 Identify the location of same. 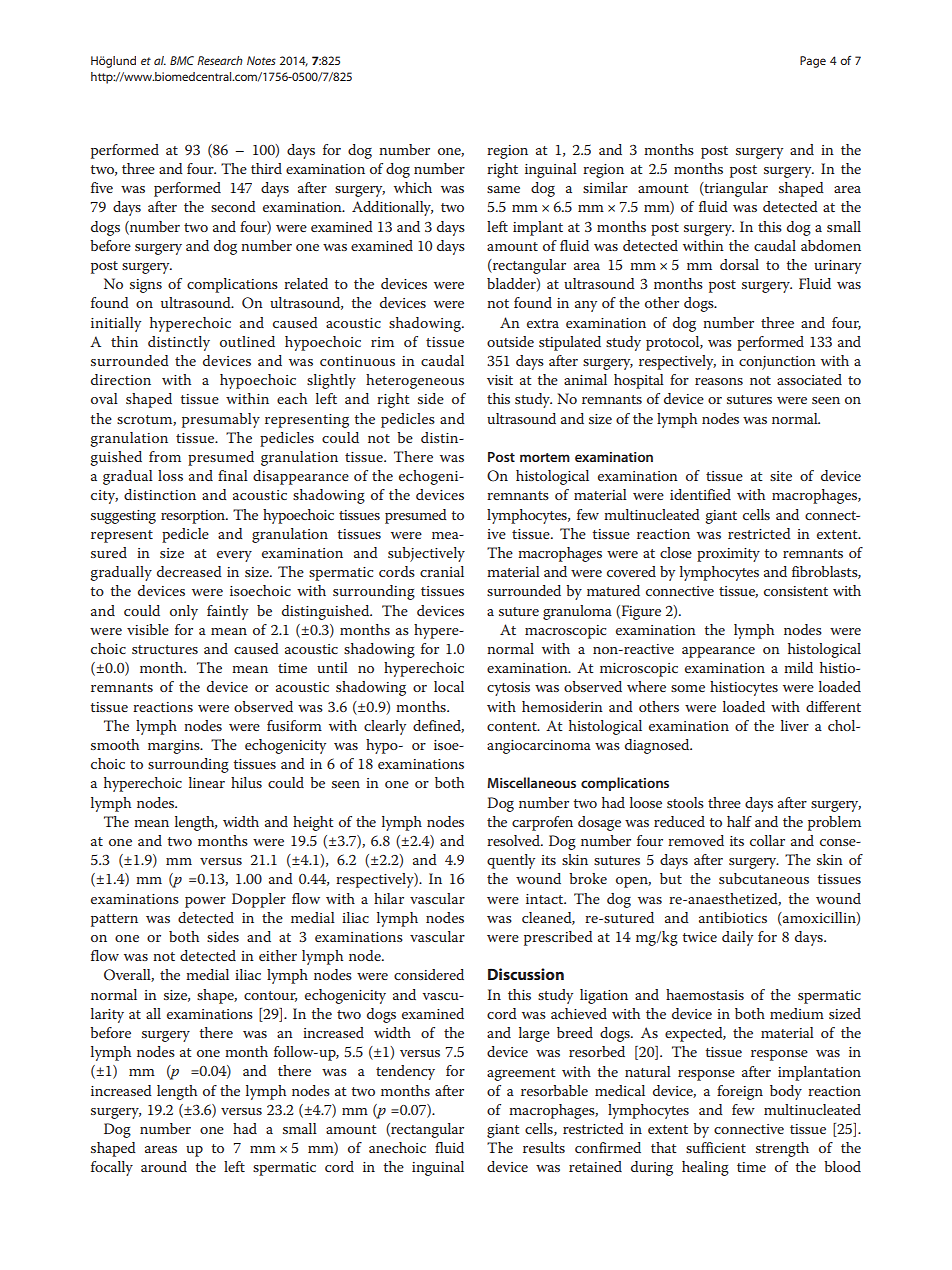
(503, 189).
